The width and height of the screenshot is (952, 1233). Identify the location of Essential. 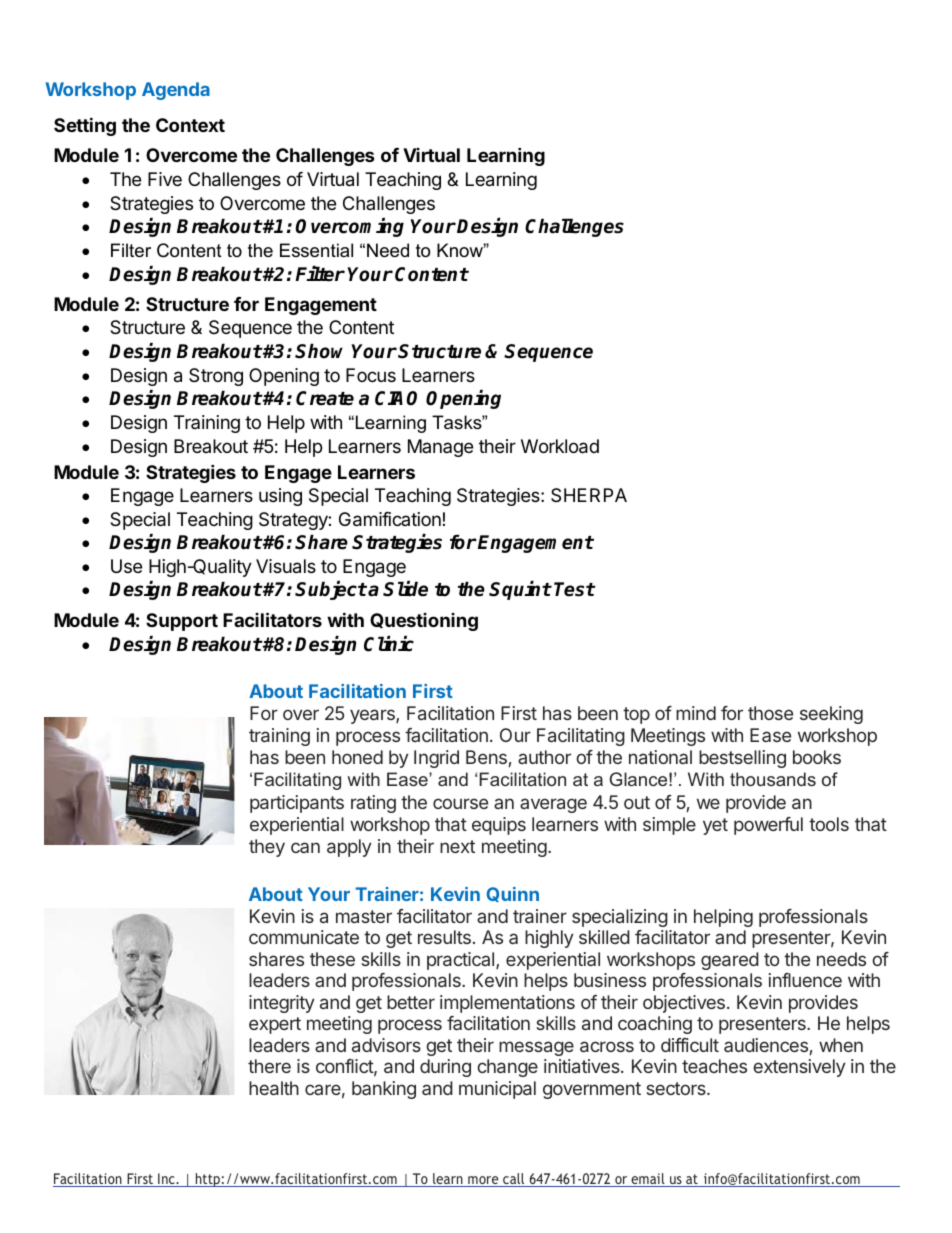
(316, 250).
